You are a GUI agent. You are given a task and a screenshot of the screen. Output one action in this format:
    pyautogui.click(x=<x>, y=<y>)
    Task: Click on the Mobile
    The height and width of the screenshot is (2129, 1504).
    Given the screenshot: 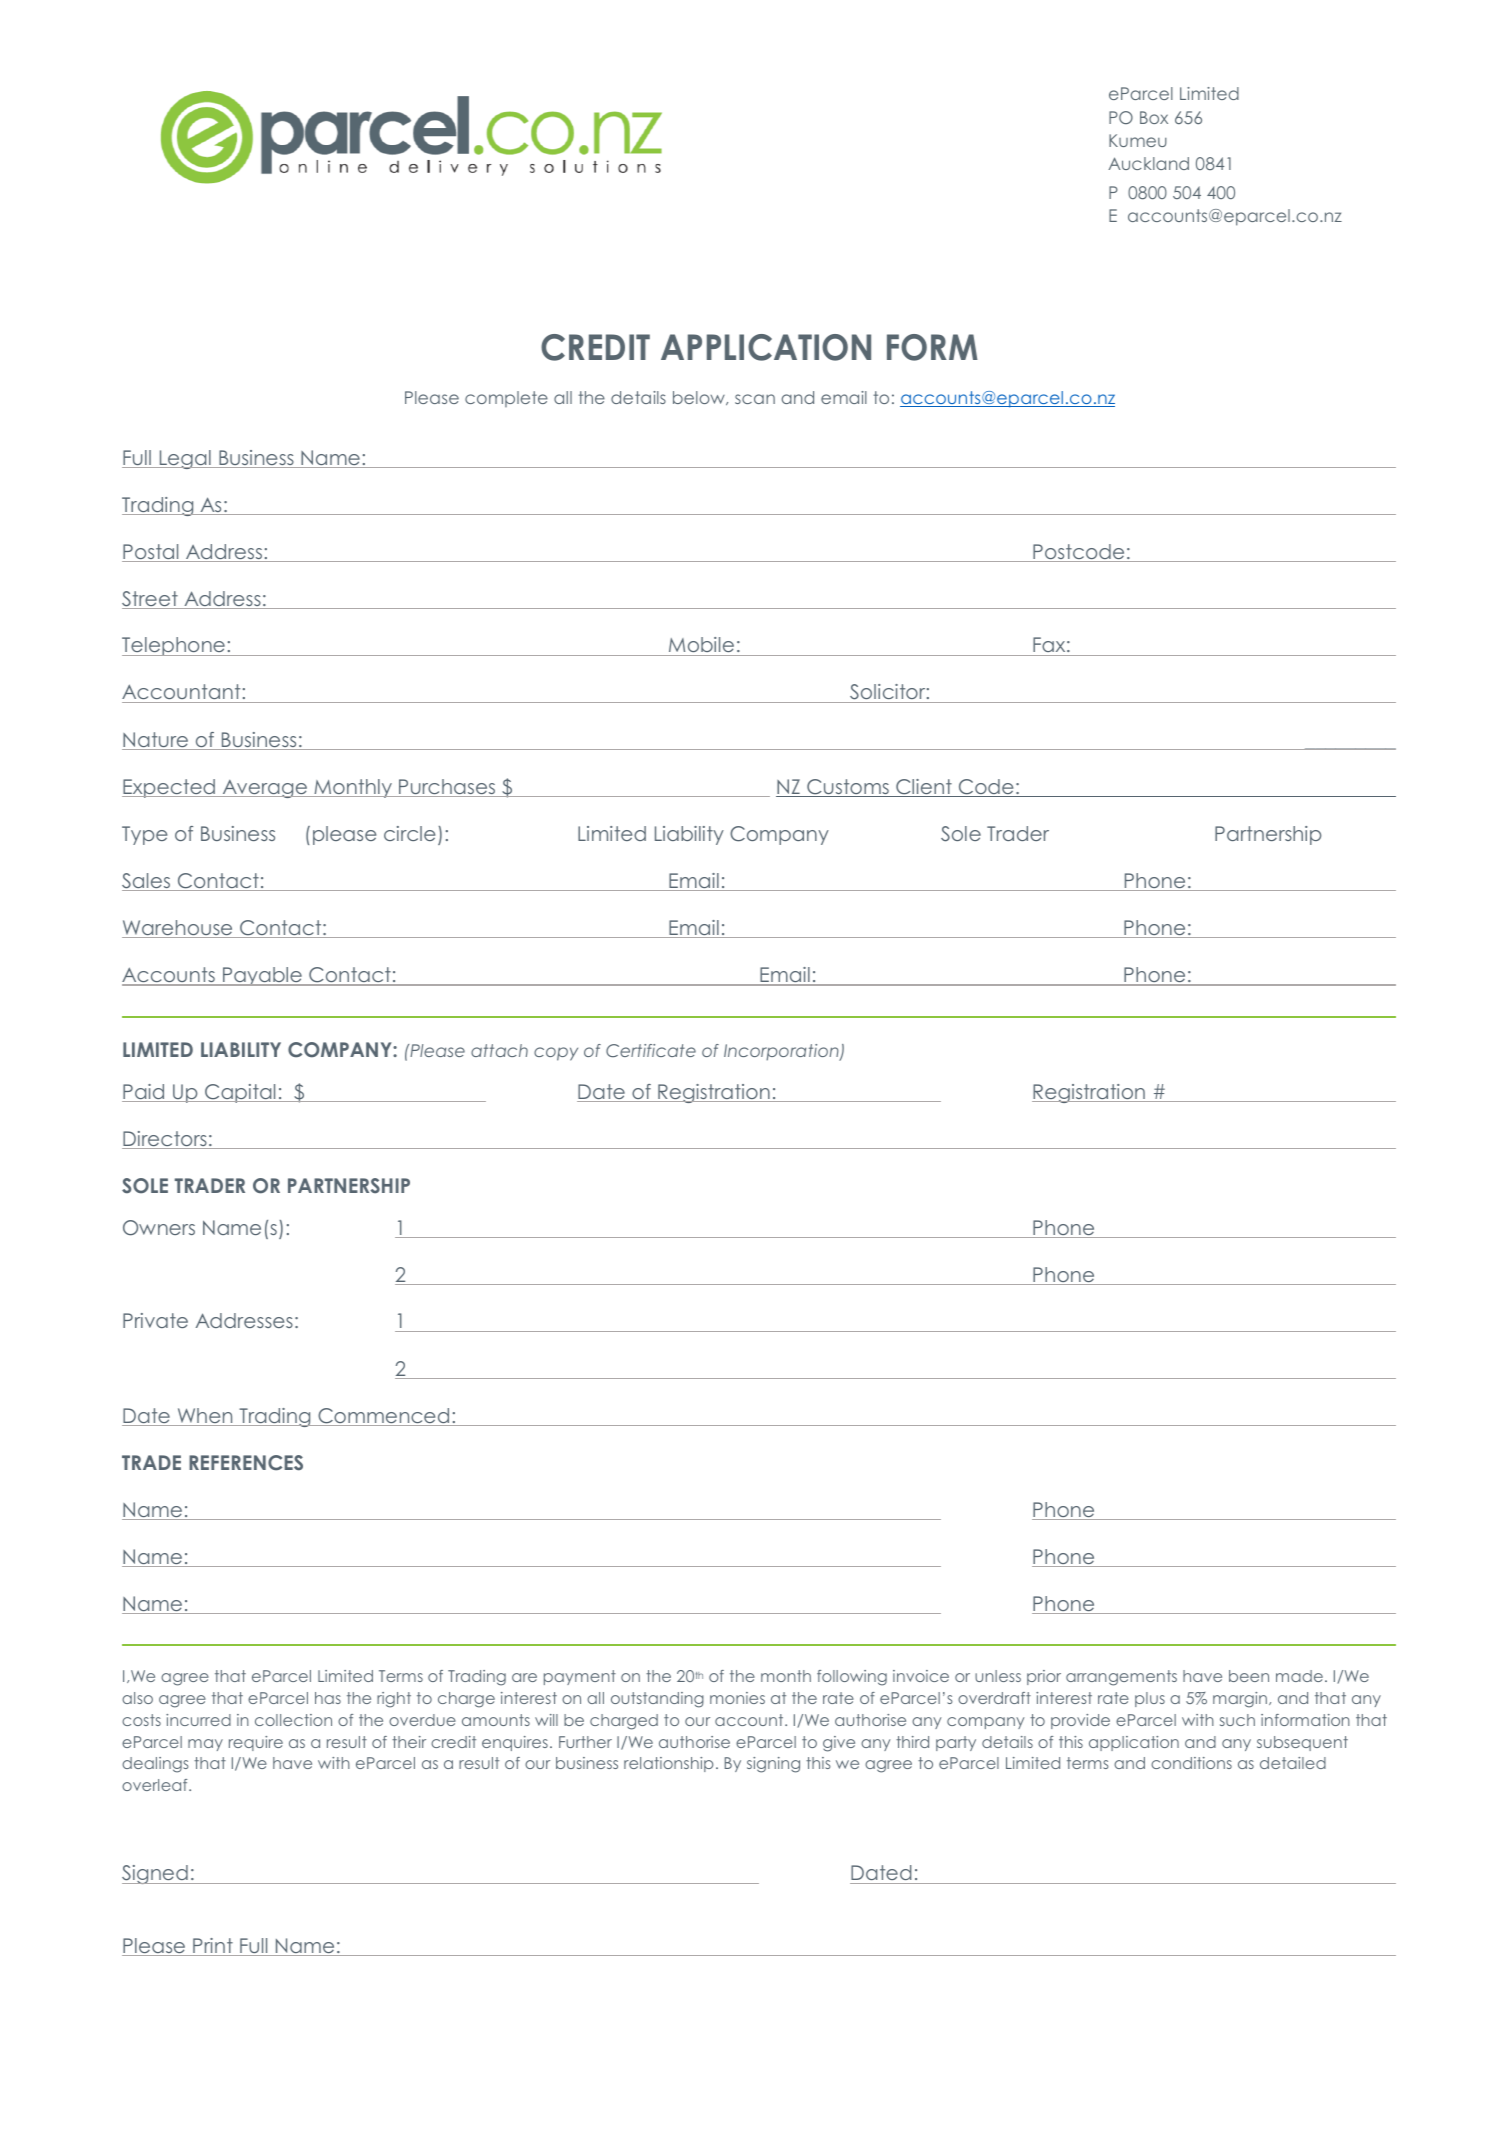 What is the action you would take?
    pyautogui.click(x=702, y=646)
